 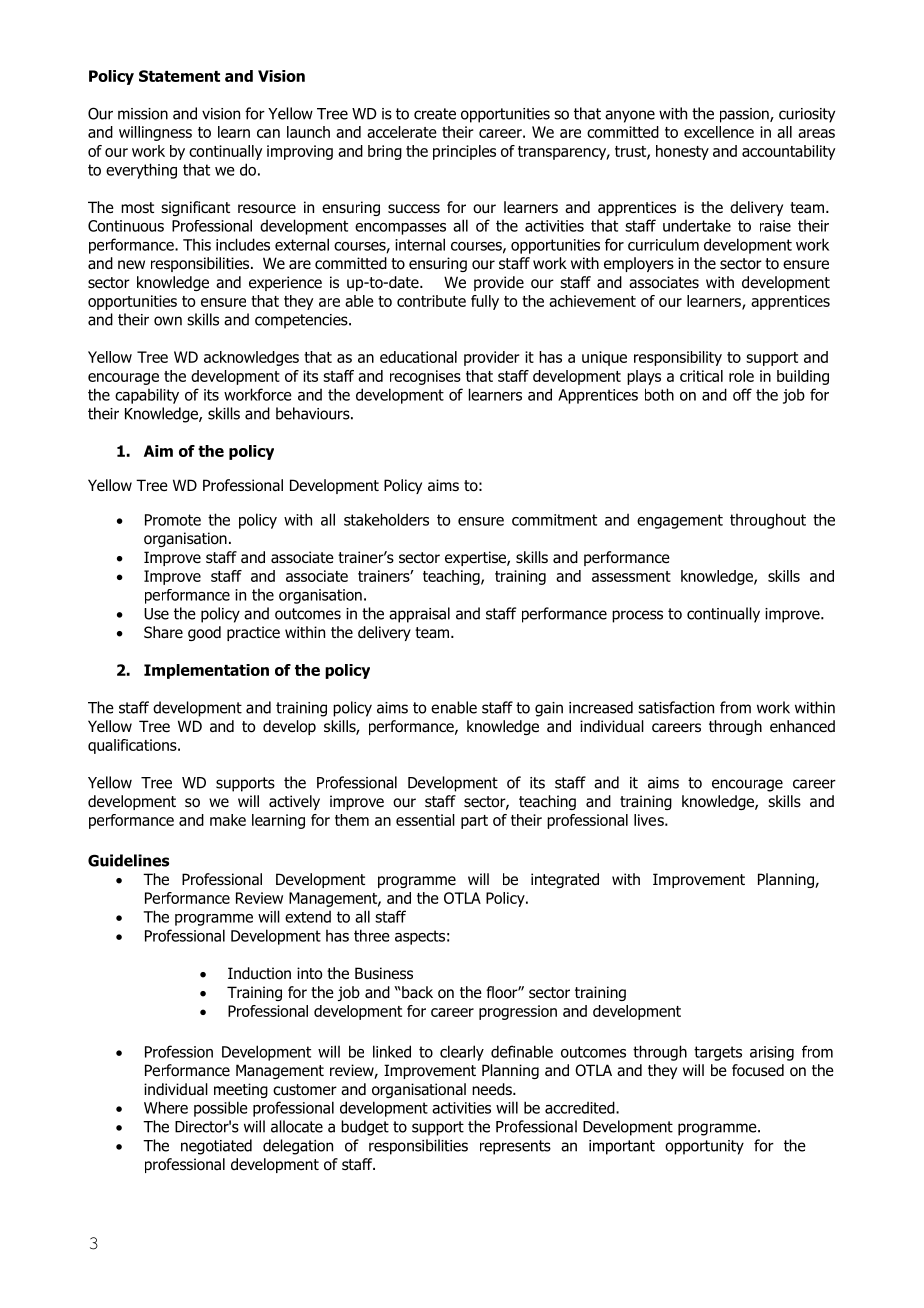 I want to click on good, so click(x=204, y=633).
